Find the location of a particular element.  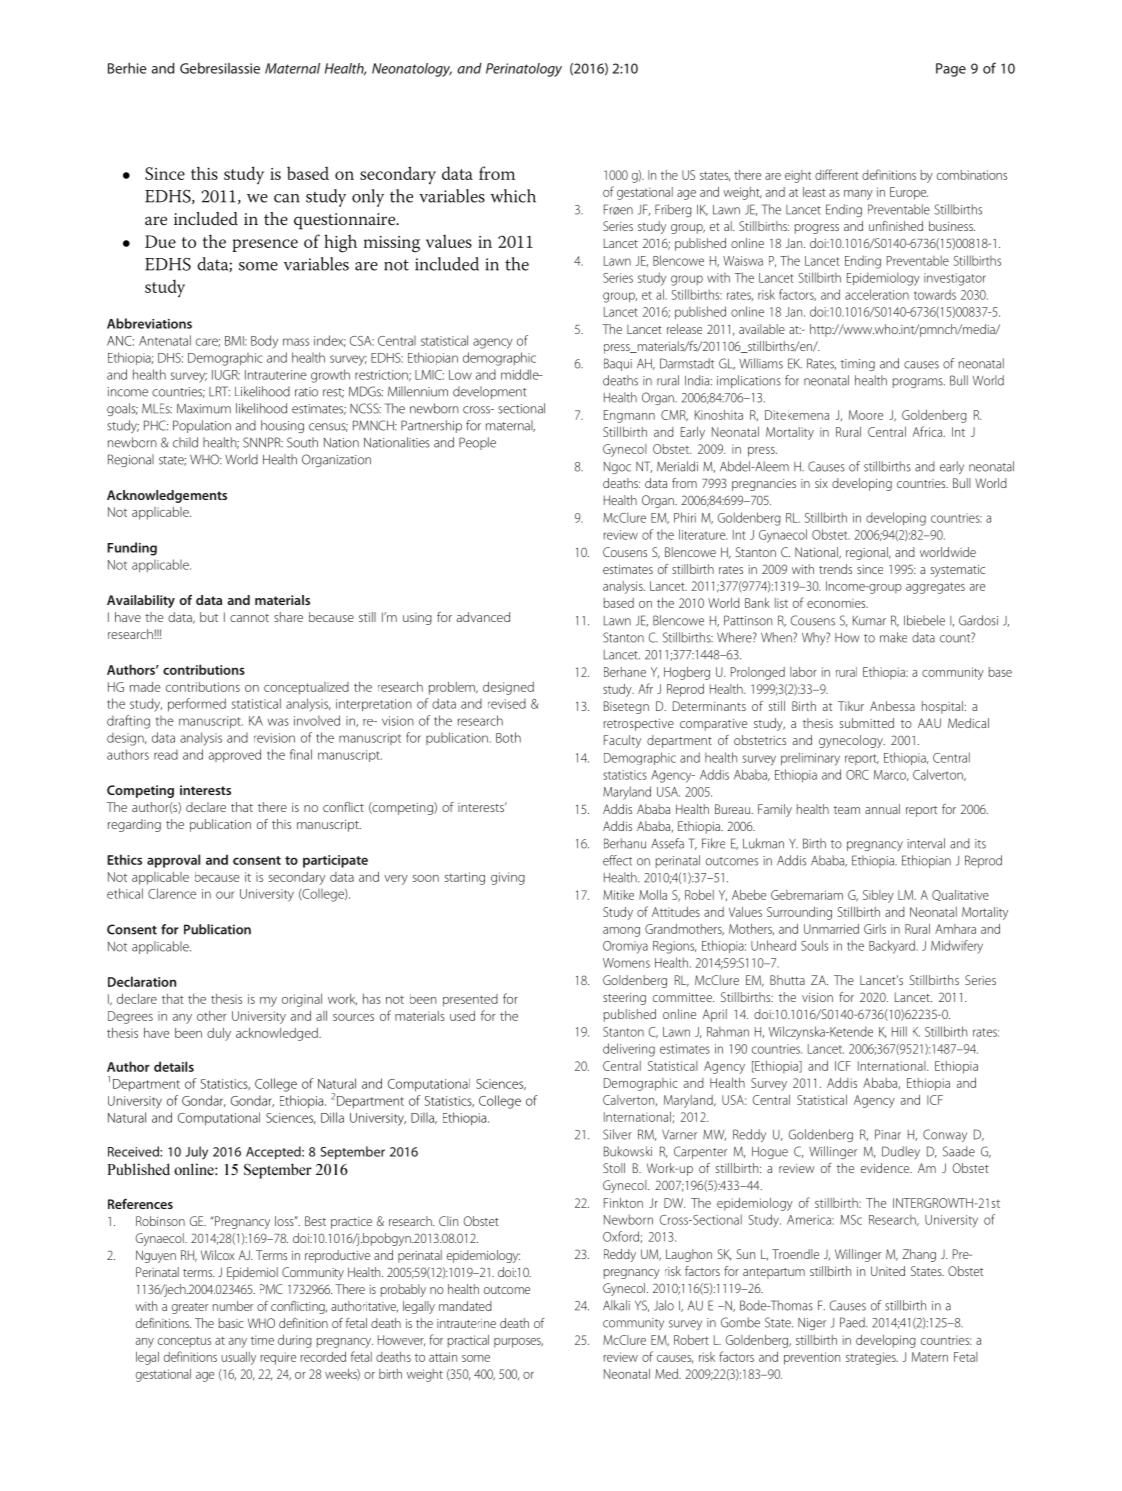

basic is located at coordinates (231, 1323).
